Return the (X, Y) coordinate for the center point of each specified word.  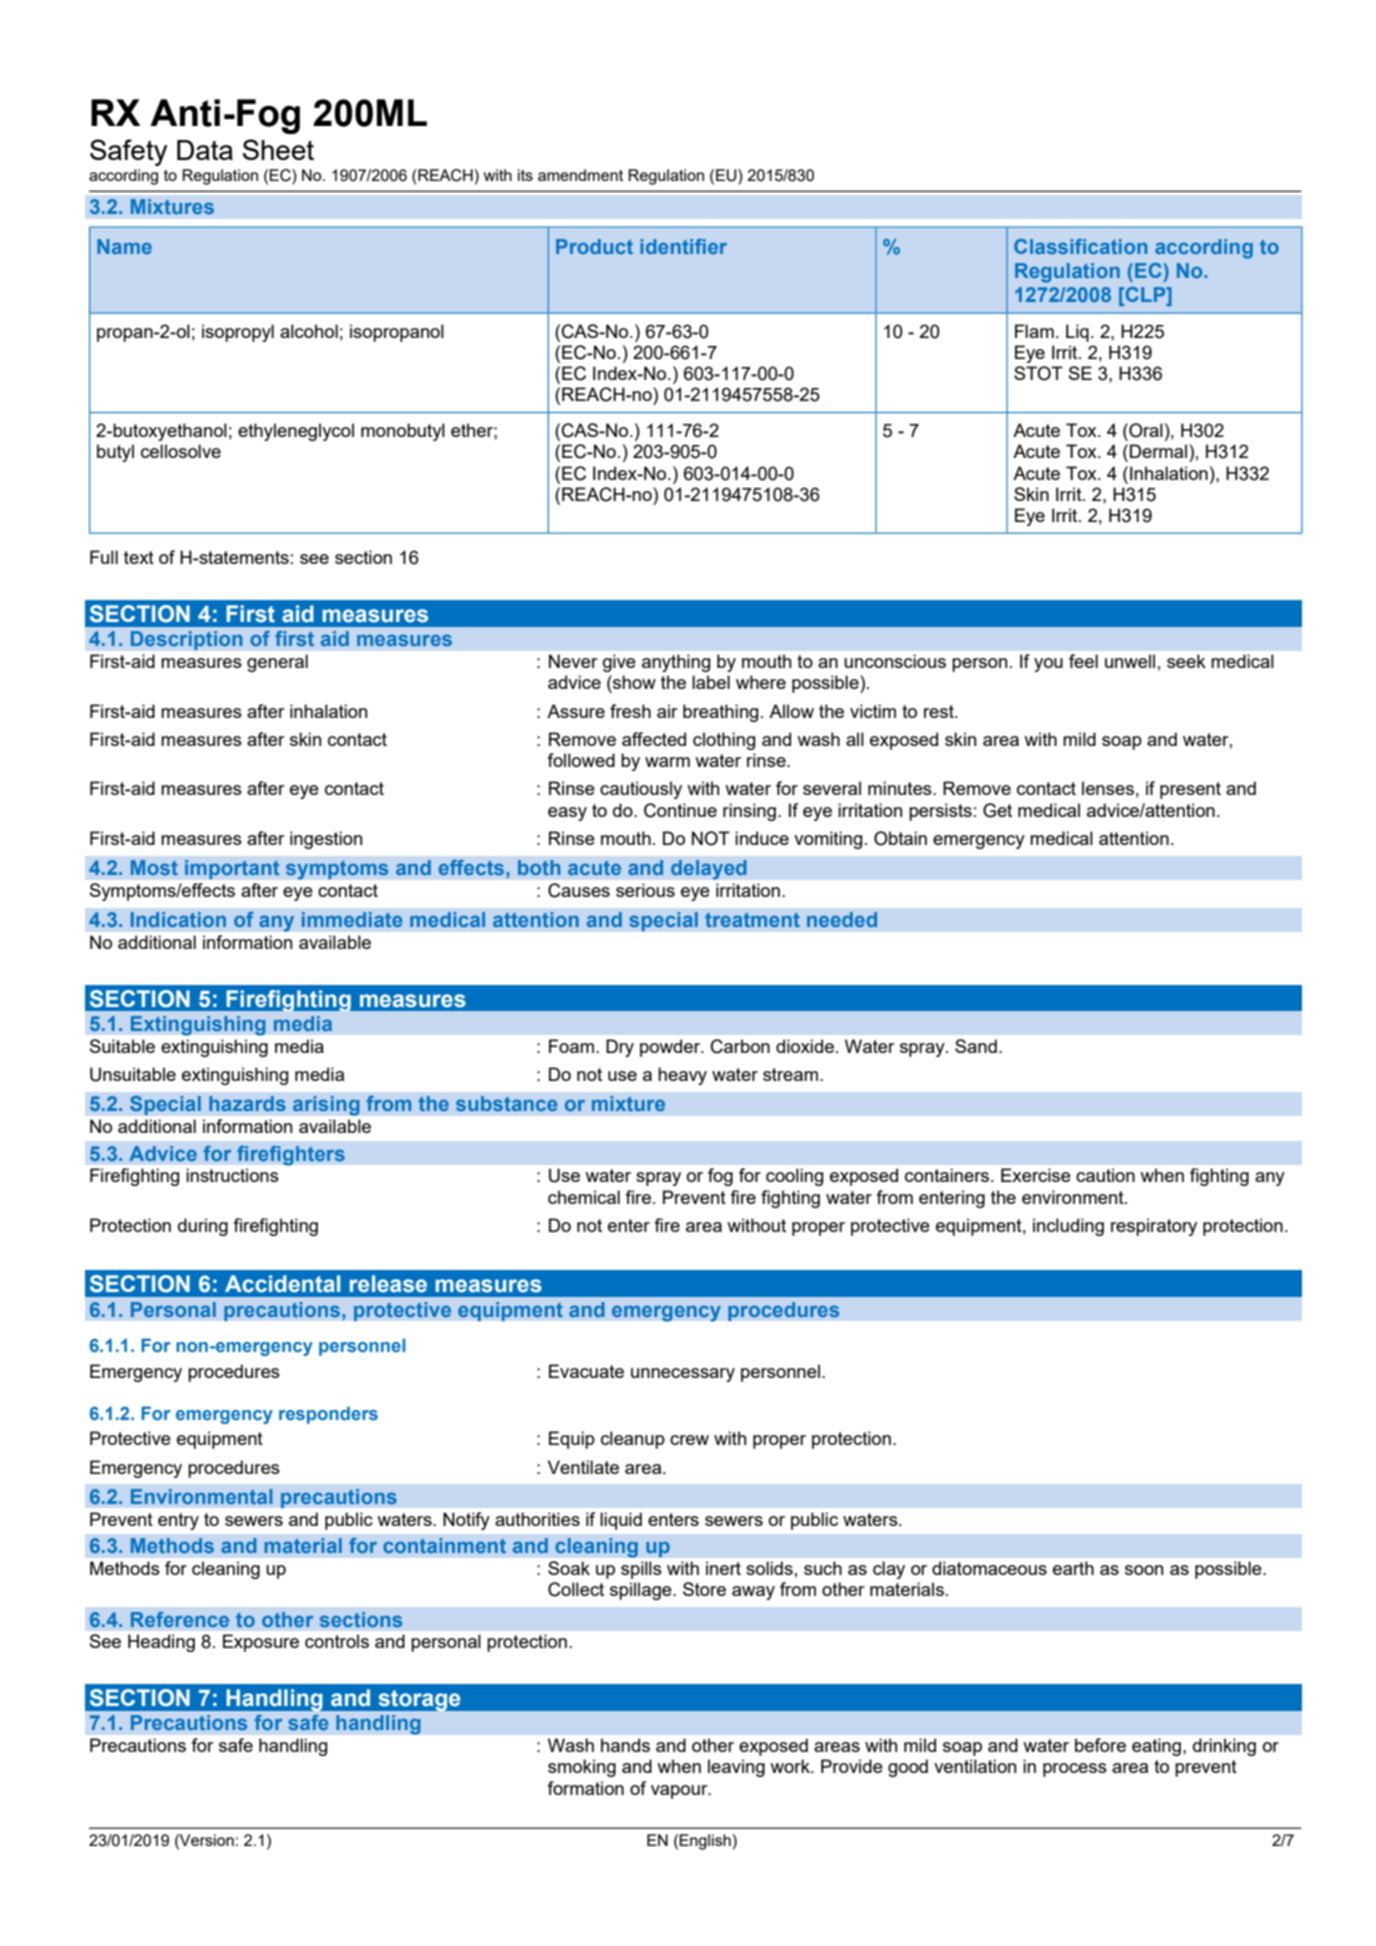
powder (671, 1048)
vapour (680, 1792)
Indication (178, 919)
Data (205, 150)
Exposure (261, 1643)
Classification (1080, 246)
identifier (683, 246)
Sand (976, 1046)
